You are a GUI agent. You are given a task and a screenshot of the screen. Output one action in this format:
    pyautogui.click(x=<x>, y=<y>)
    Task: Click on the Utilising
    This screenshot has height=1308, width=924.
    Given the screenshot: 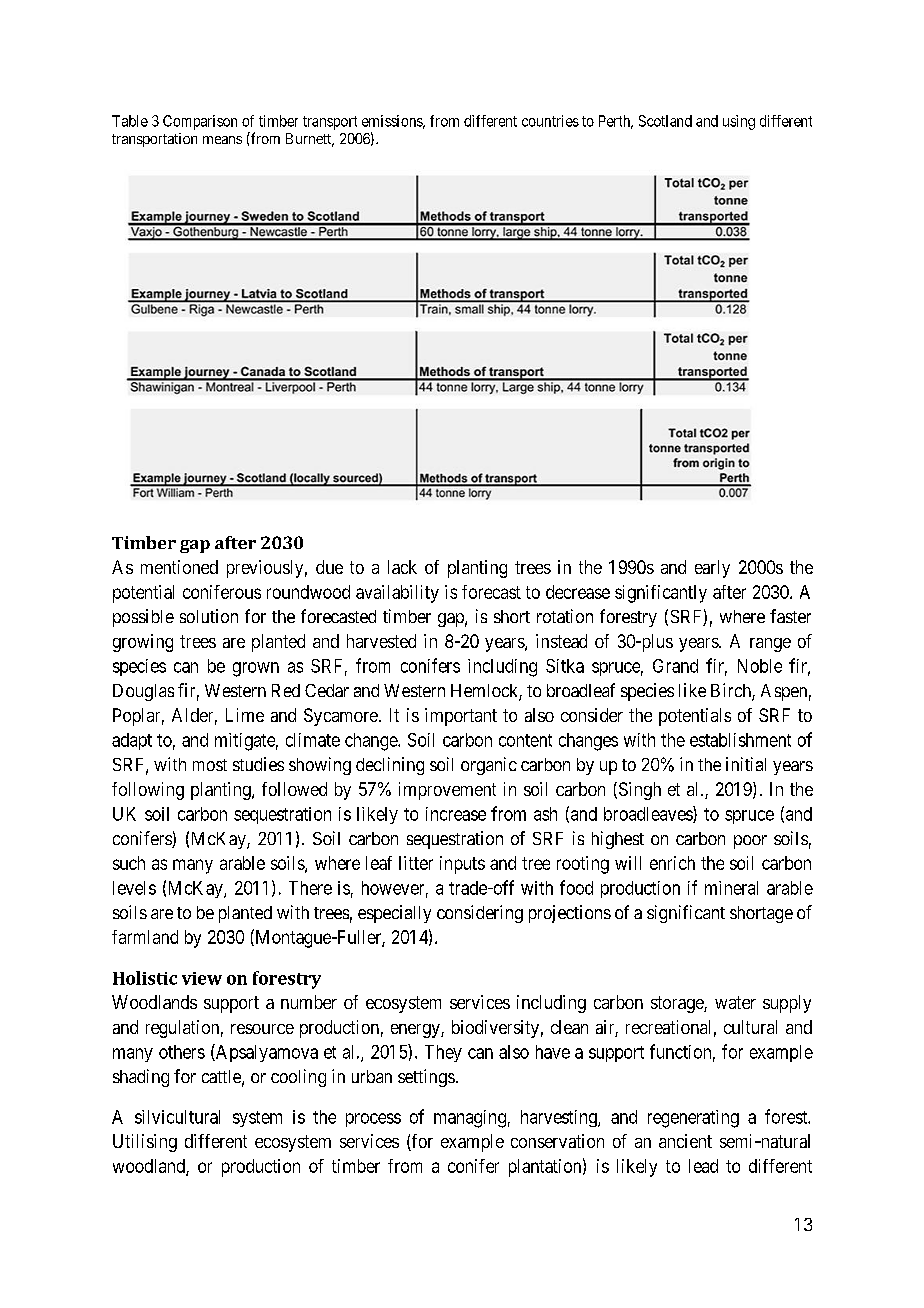 What is the action you would take?
    pyautogui.click(x=145, y=1143)
